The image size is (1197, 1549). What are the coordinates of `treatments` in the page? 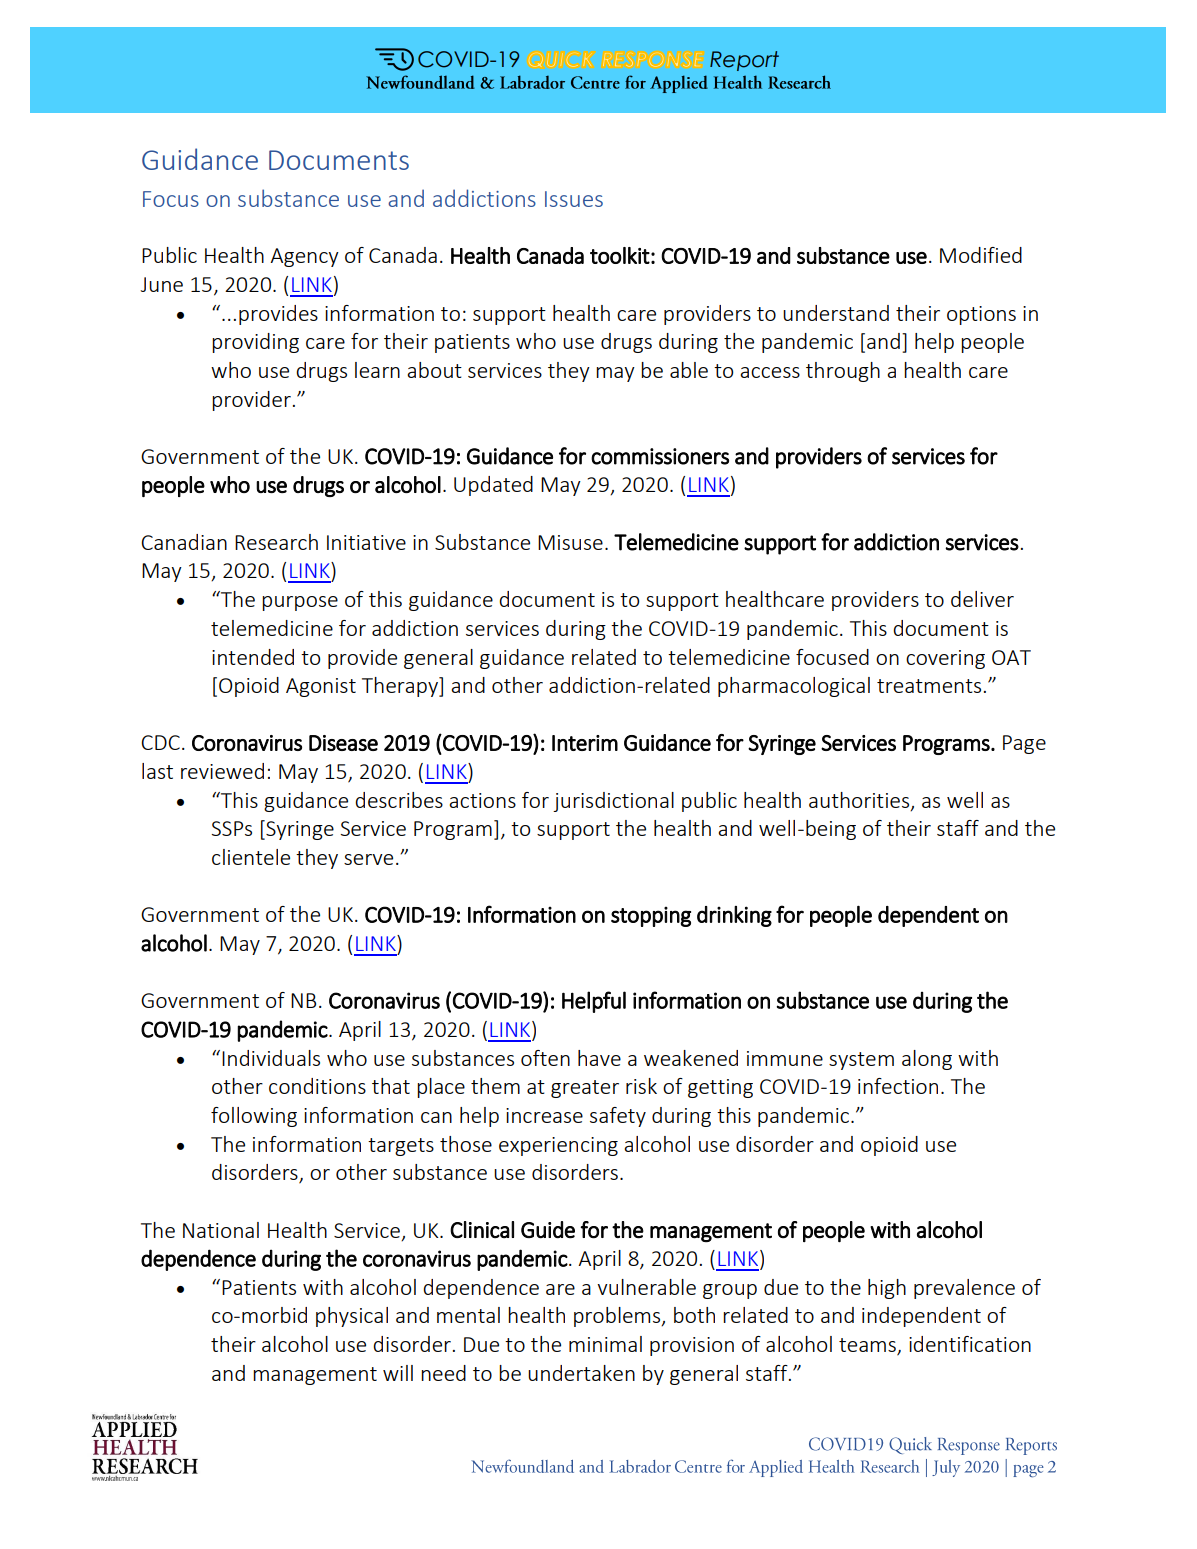 It's located at (929, 686).
